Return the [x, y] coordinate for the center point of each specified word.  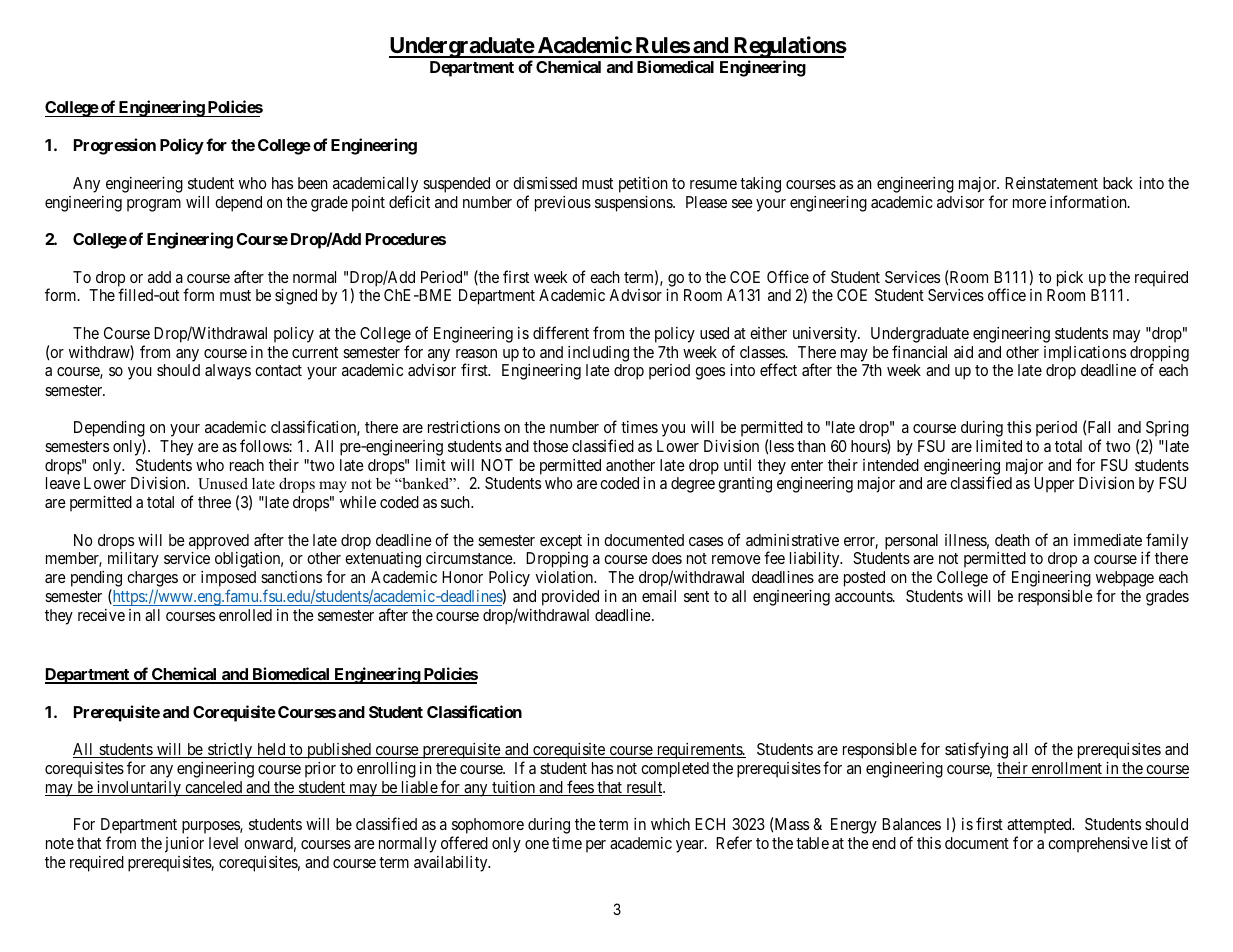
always [228, 372]
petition [643, 185]
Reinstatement [1051, 183]
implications [1085, 354]
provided [570, 598]
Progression [115, 146]
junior [184, 845]
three [214, 502]
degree [693, 485]
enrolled [245, 615]
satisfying [976, 750]
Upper [1054, 485]
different [561, 332]
